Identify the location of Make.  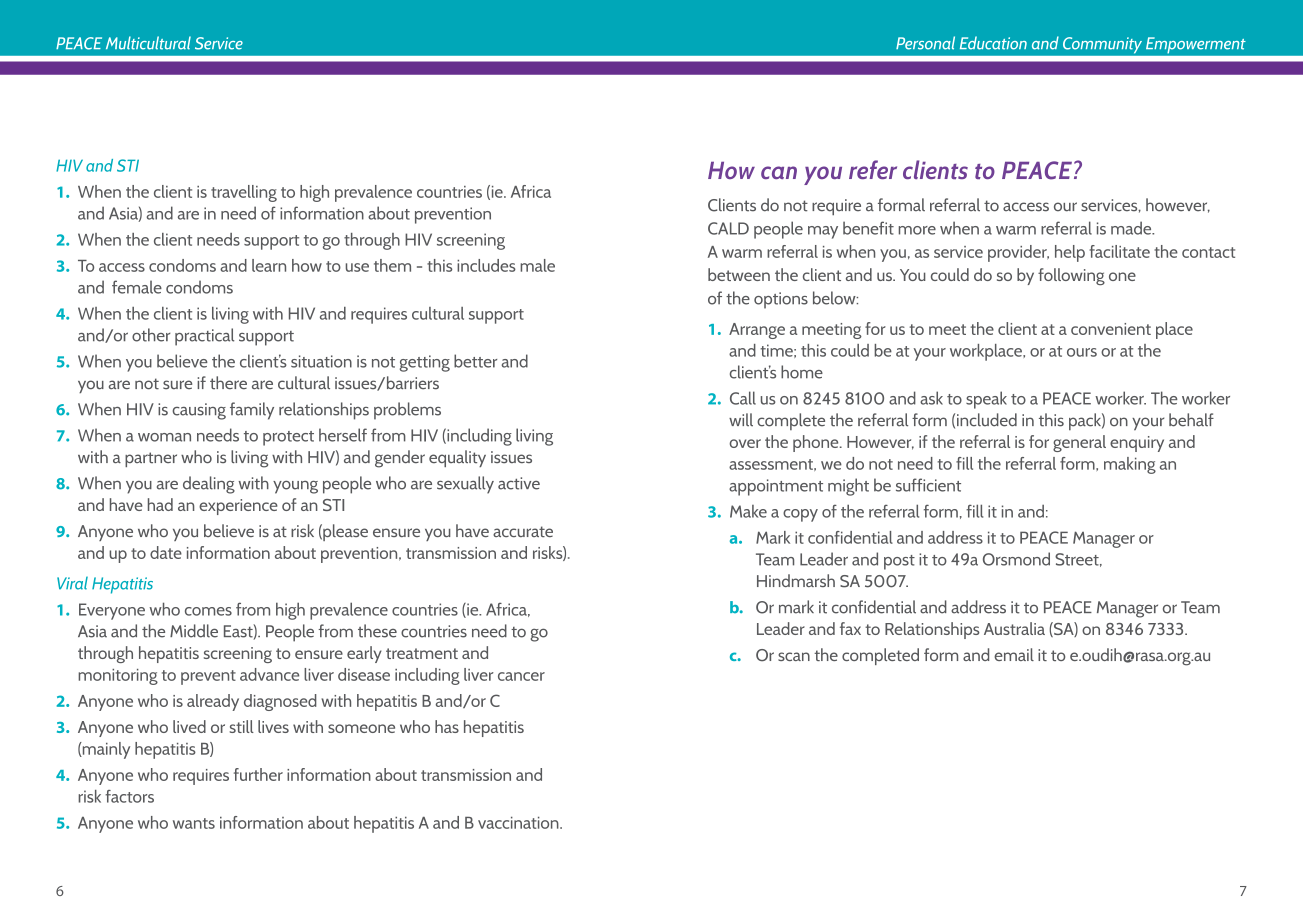
(748, 511).
